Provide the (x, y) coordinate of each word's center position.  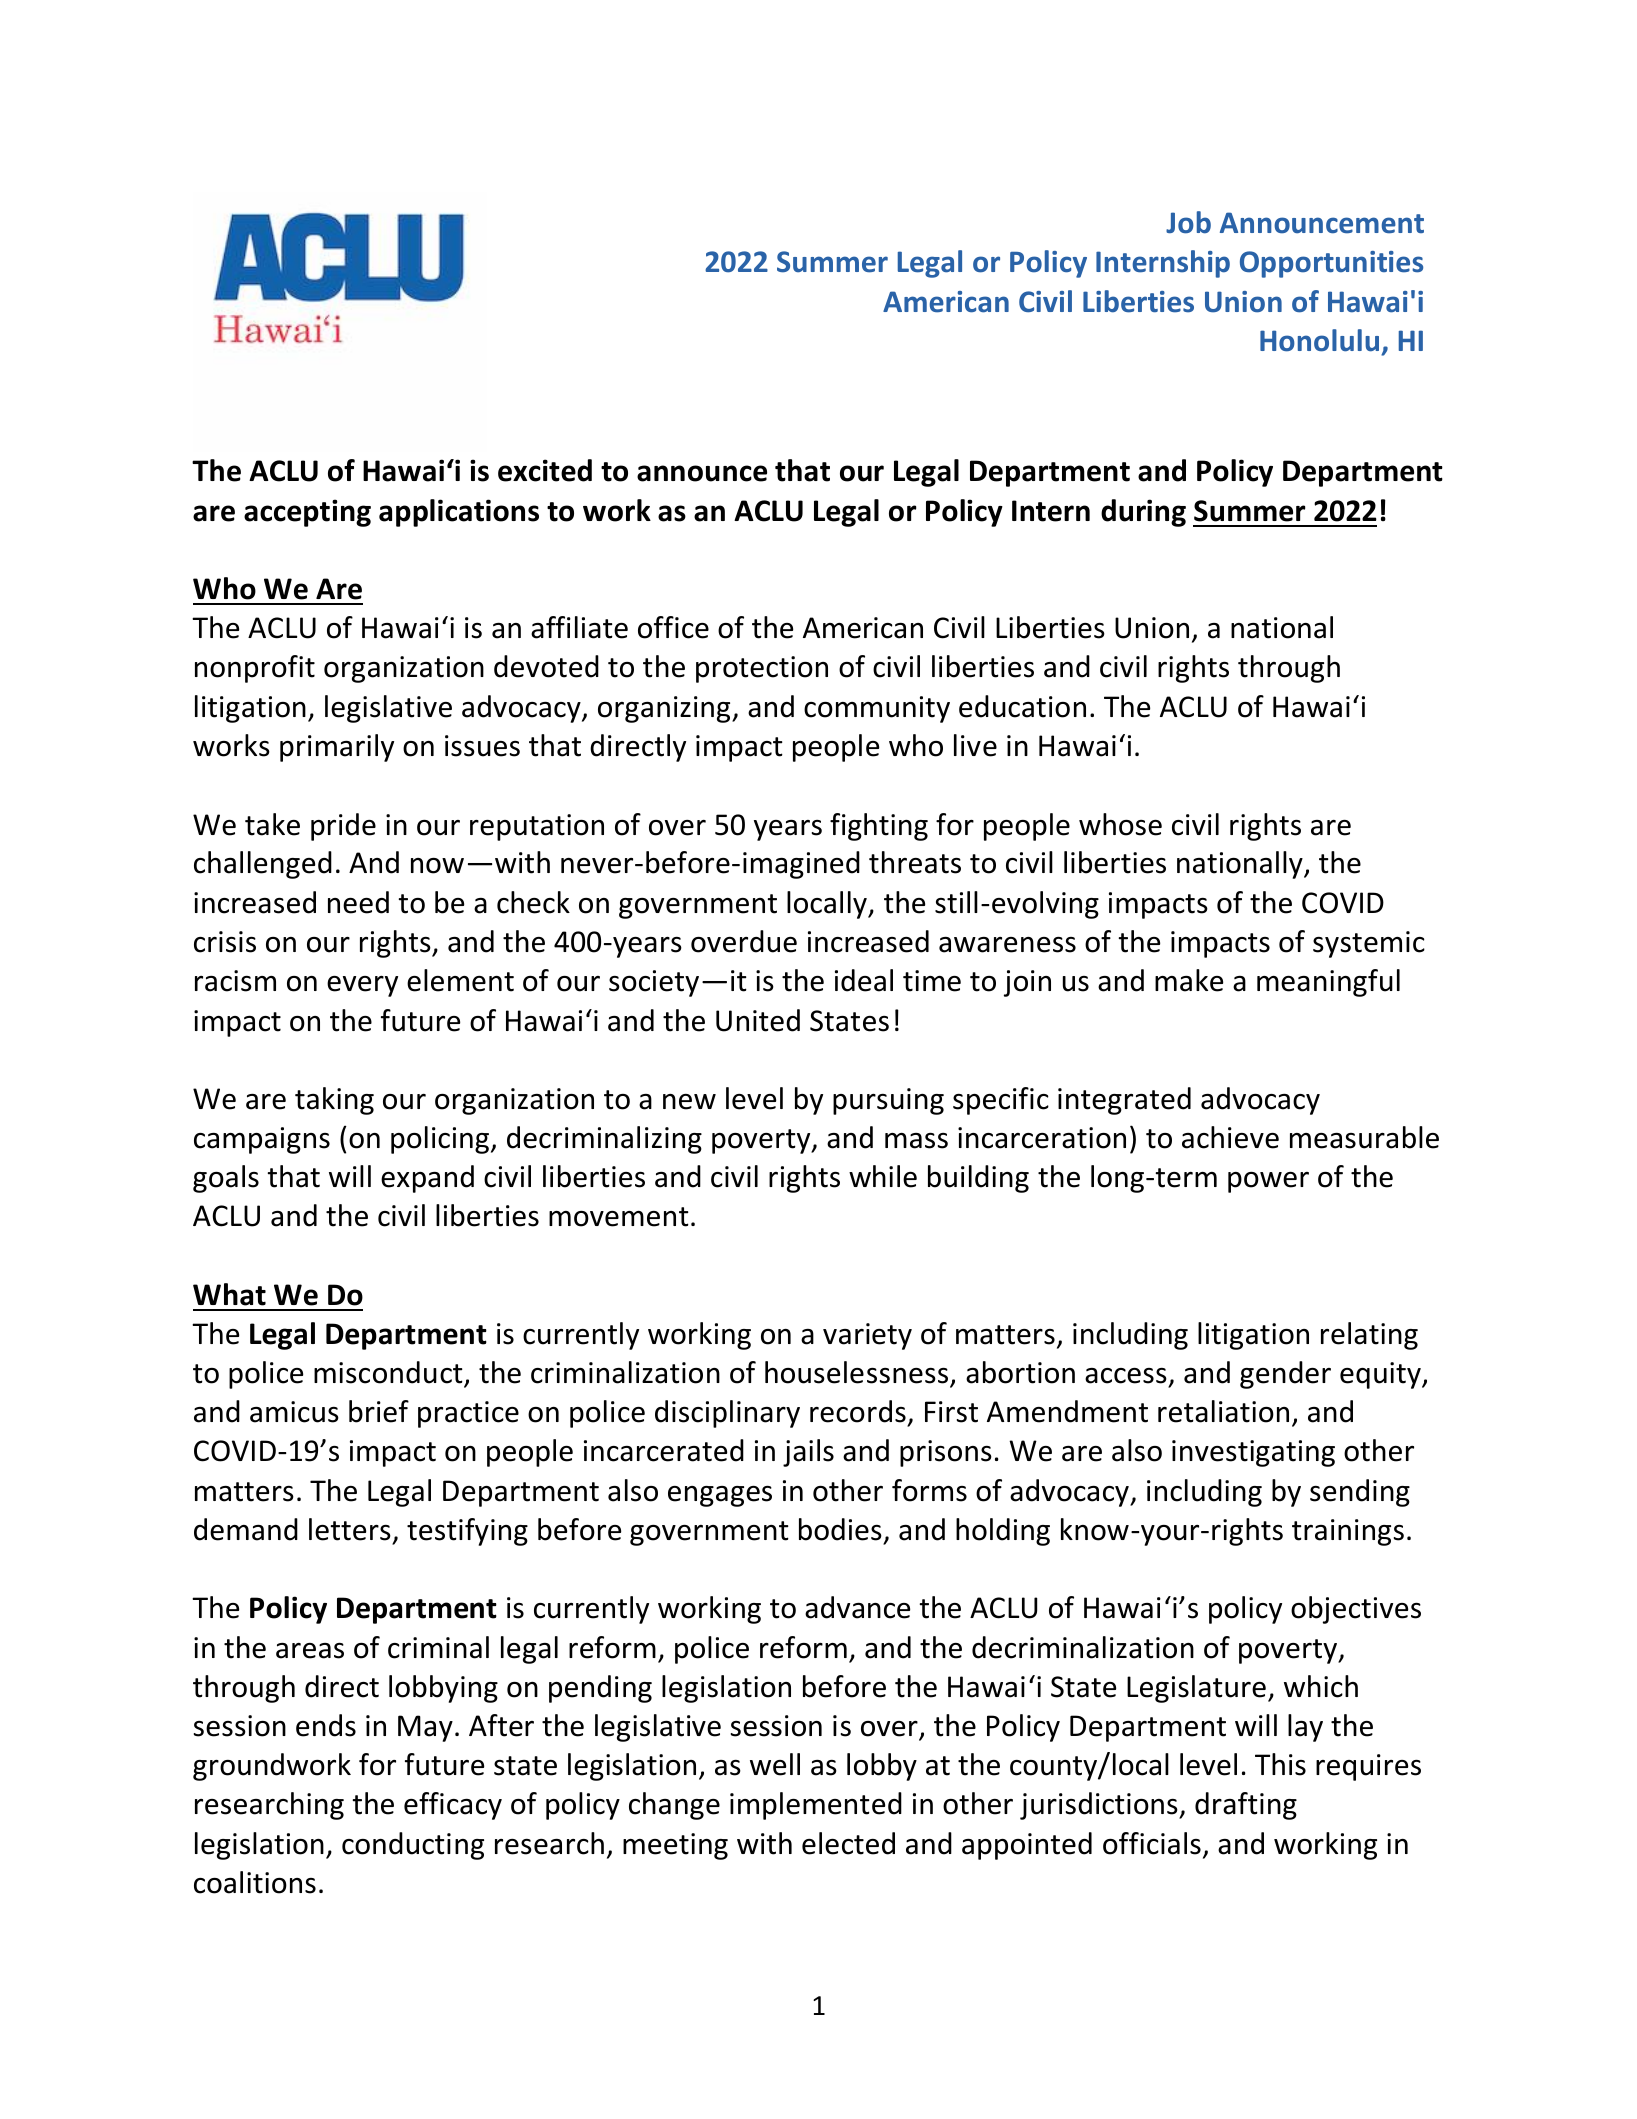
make (1189, 980)
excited (545, 470)
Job (1188, 222)
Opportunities (1331, 264)
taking (334, 1101)
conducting (413, 1846)
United (758, 1020)
